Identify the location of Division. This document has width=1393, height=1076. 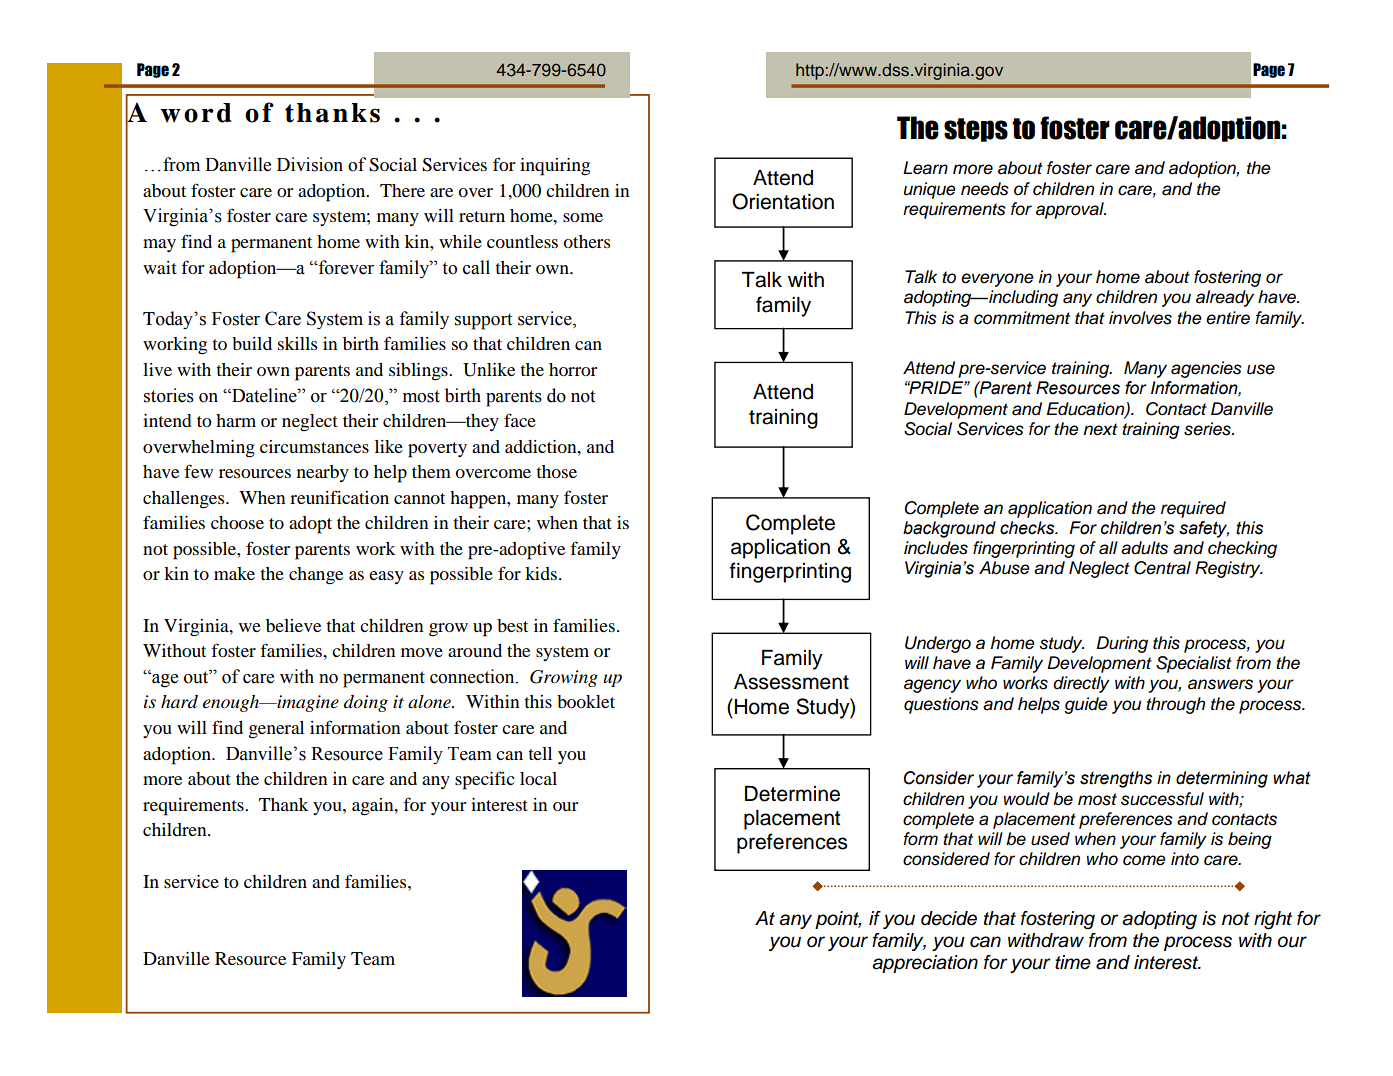
(310, 164).
